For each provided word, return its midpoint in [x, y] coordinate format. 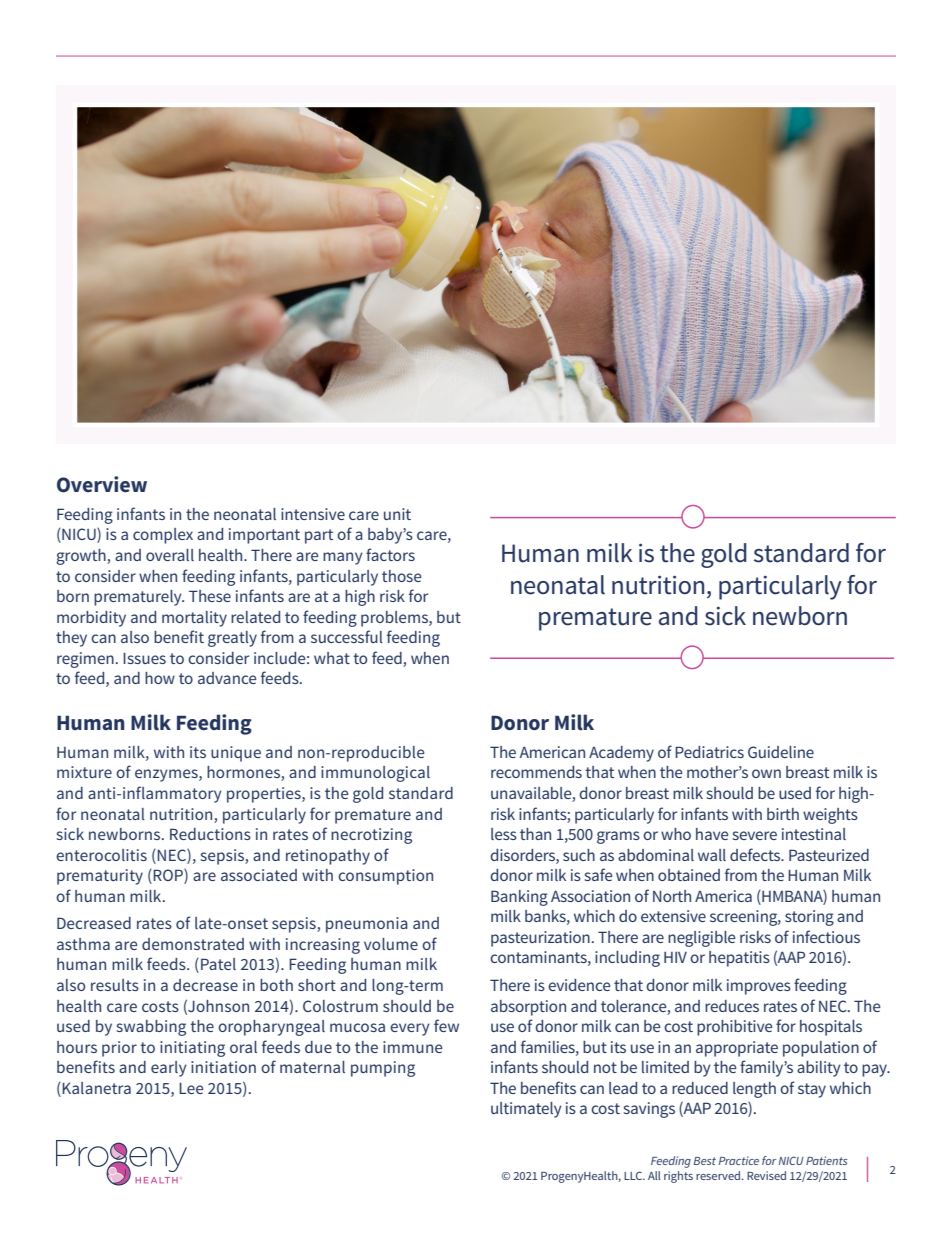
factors [390, 554]
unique [236, 754]
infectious [826, 936]
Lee [191, 1088]
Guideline [781, 752]
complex [163, 536]
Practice [739, 1160]
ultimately [526, 1110]
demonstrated [193, 944]
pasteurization [540, 939]
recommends [536, 772]
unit [397, 514]
